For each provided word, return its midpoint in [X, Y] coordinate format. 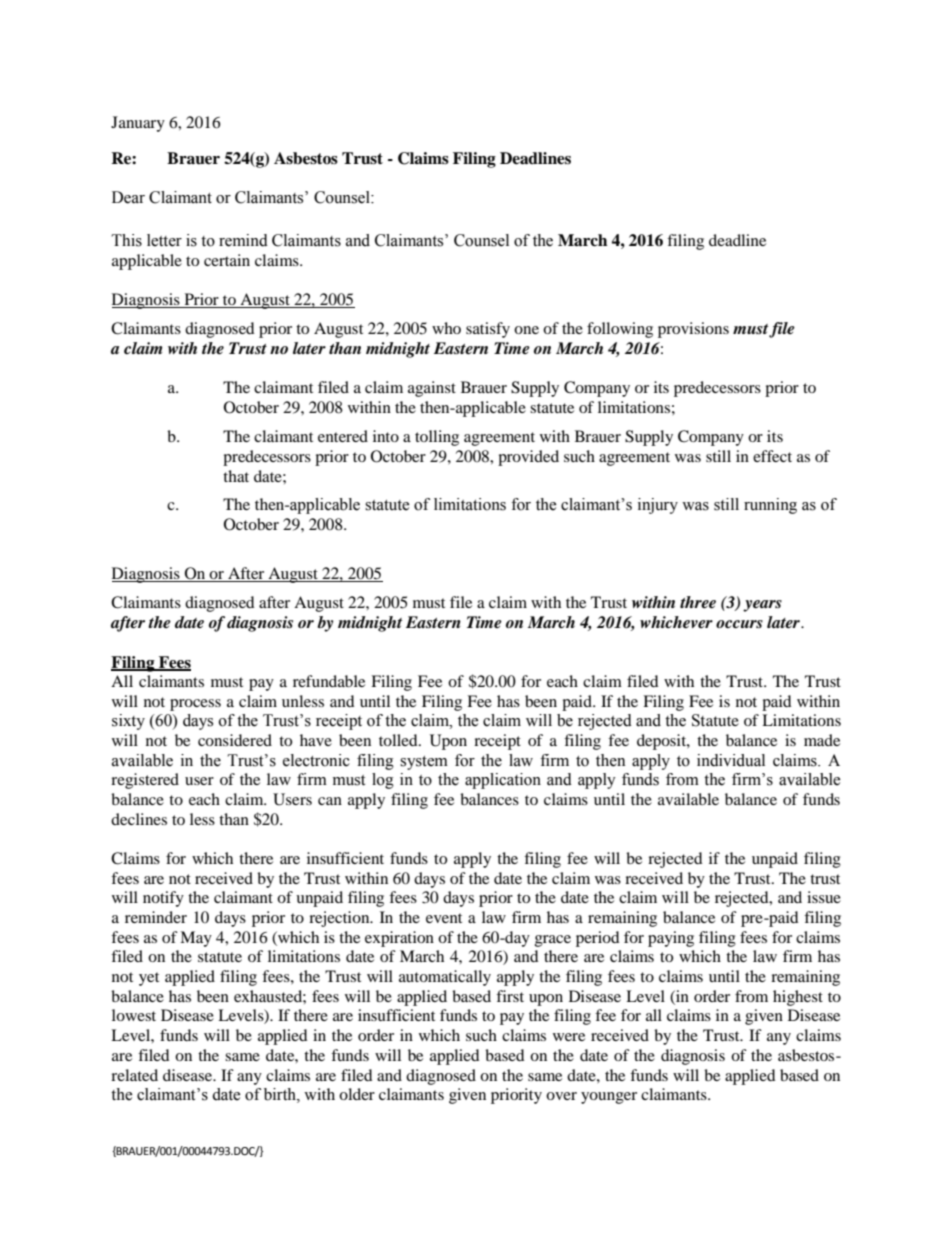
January [138, 124]
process [195, 705]
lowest [134, 1015]
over [561, 1096]
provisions [693, 330]
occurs [739, 624]
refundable [329, 681]
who [446, 328]
